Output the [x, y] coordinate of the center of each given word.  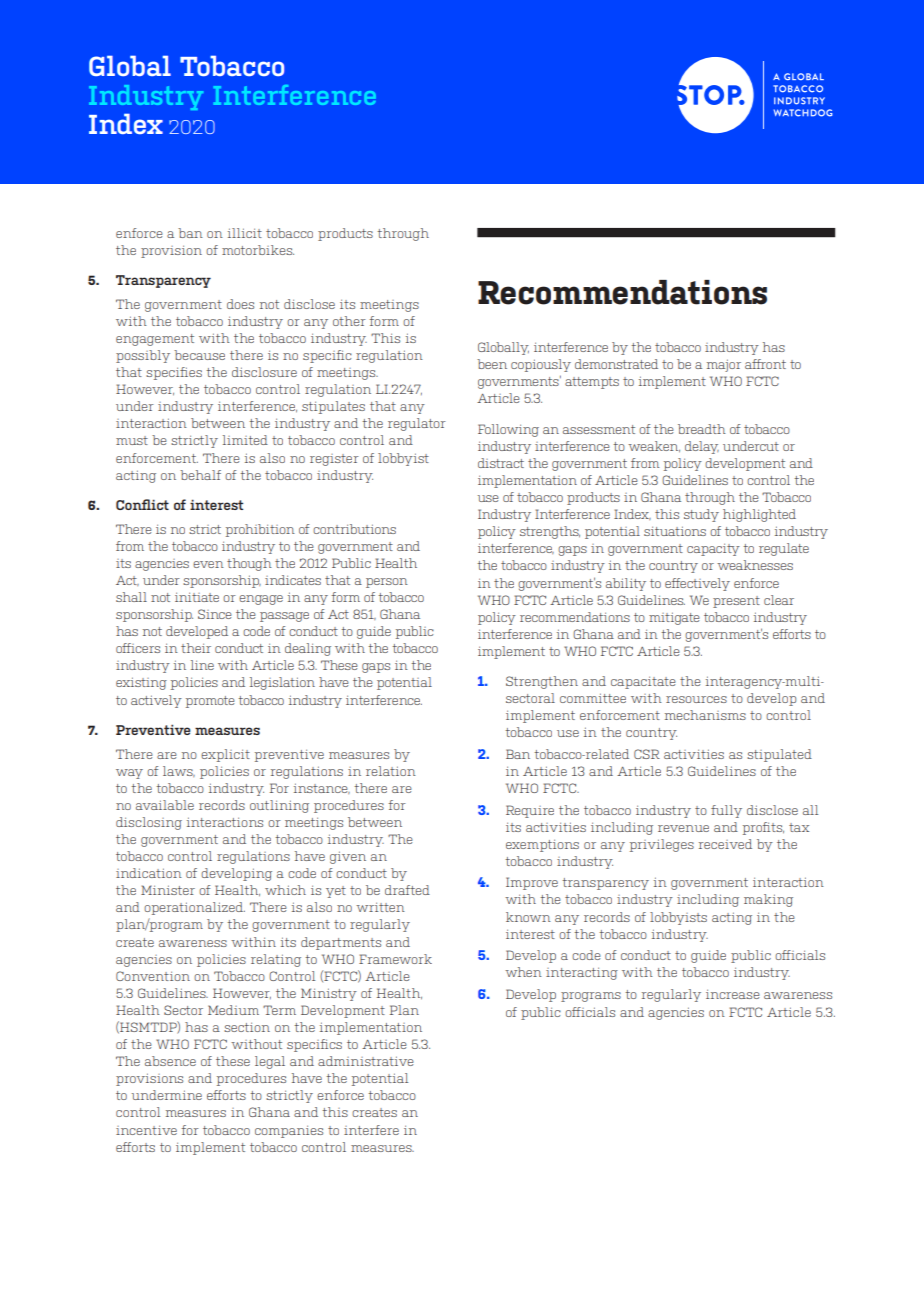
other [349, 321]
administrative [366, 1061]
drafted [407, 890]
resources [696, 699]
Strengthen [542, 682]
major [724, 365]
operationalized [194, 908]
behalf [200, 475]
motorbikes [258, 250]
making [768, 900]
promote [210, 702]
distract [501, 463]
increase [733, 994]
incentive [146, 1130]
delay [702, 447]
